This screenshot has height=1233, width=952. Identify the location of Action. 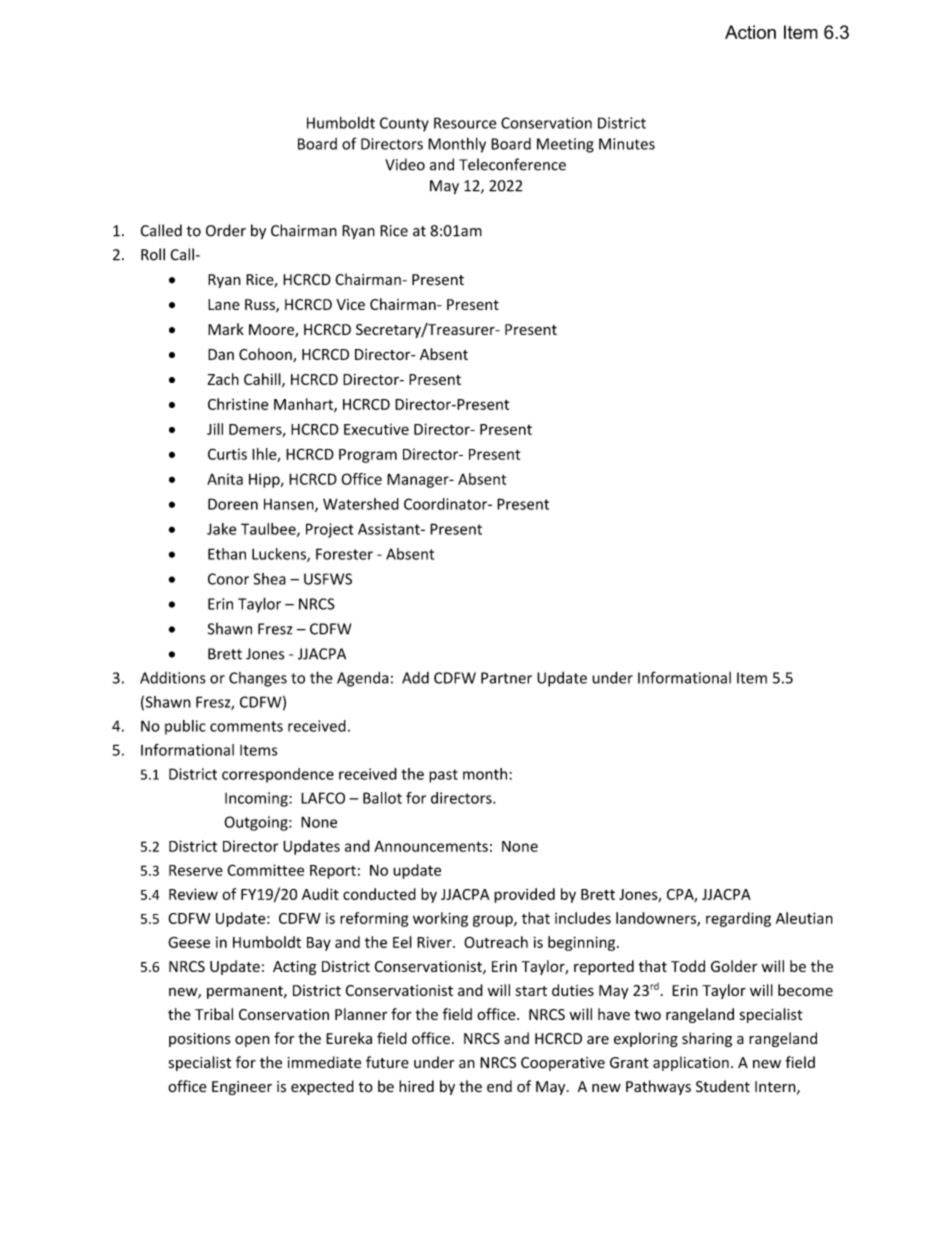
(750, 32).
